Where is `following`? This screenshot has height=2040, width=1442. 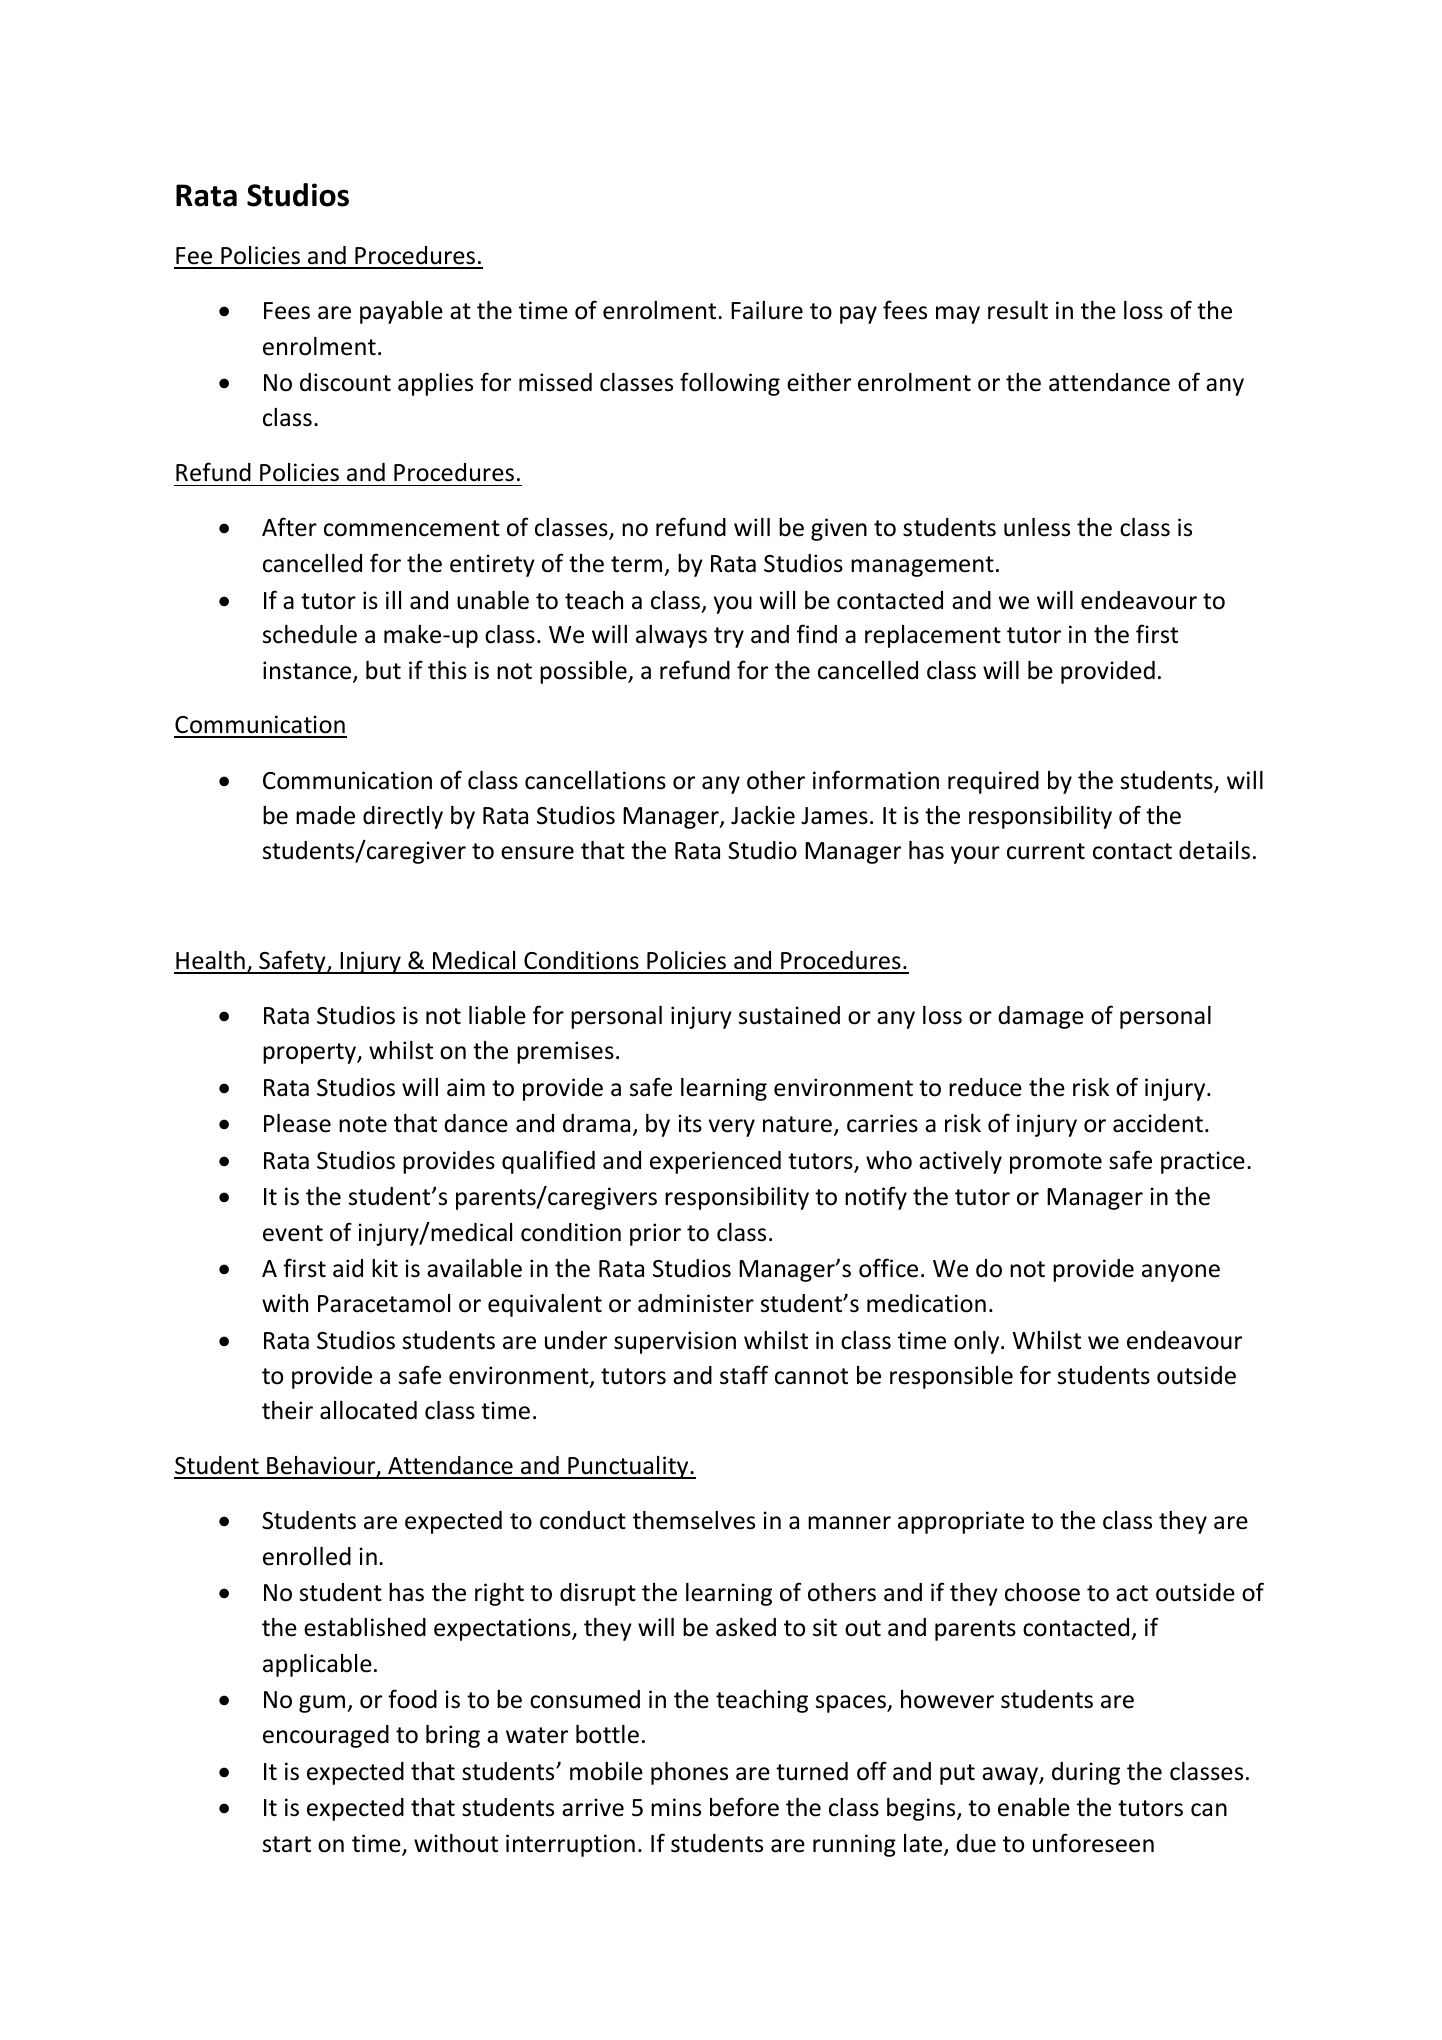 following is located at coordinates (730, 384).
